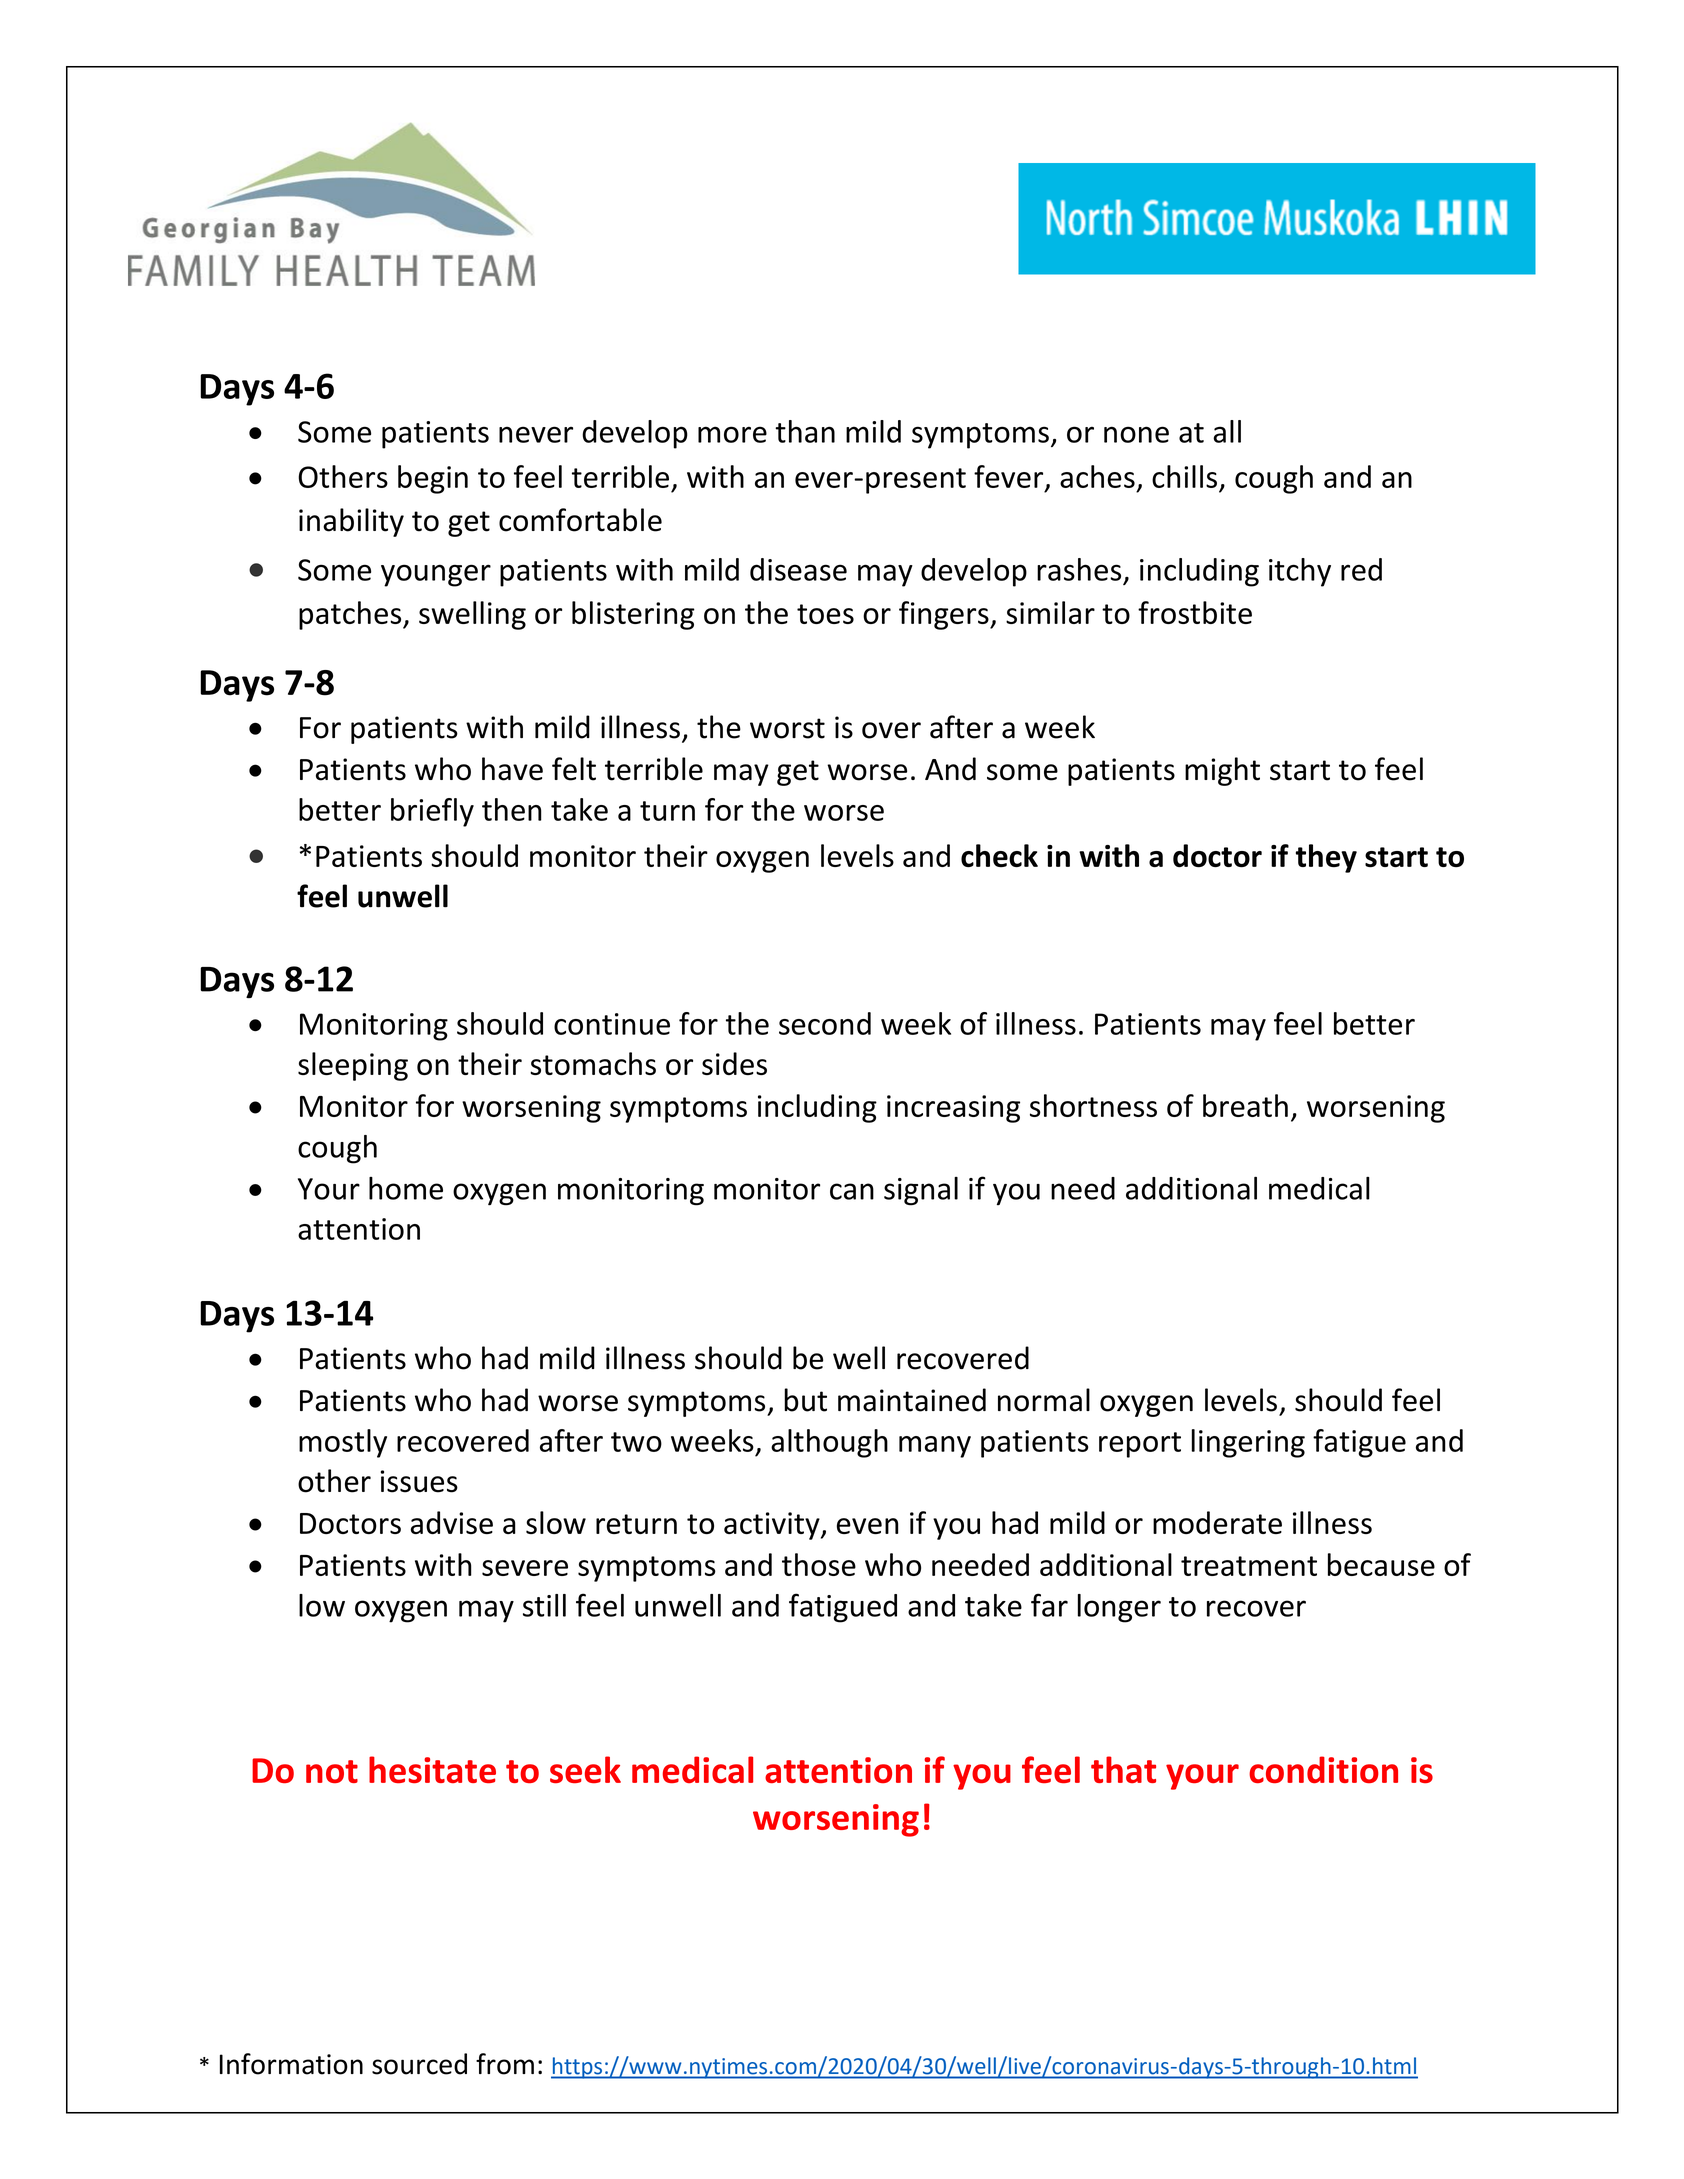 The width and height of the image is (1684, 2179). Describe the element at coordinates (825, 1023) in the image. I see `second` at that location.
